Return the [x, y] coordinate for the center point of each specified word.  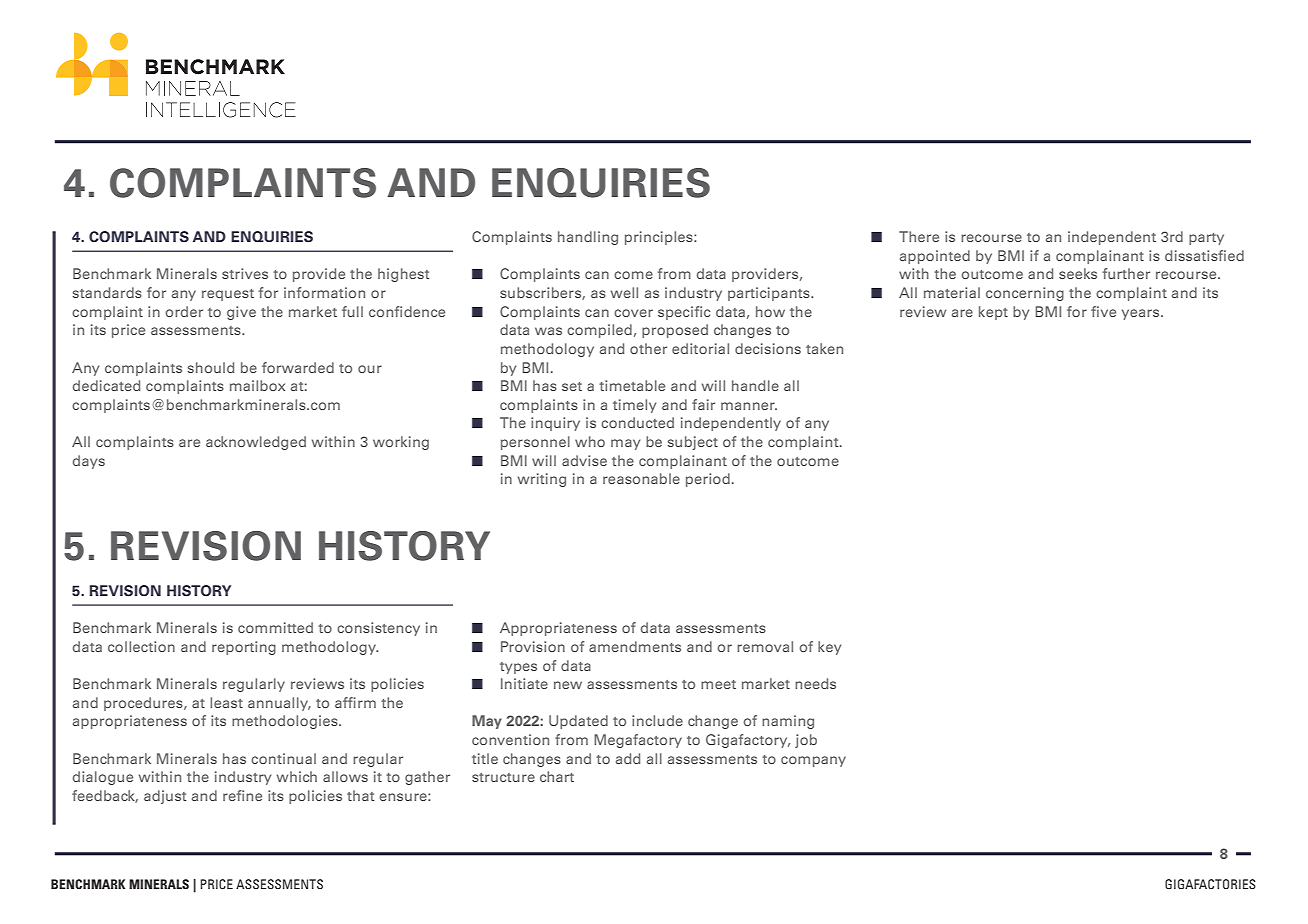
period [708, 480]
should [210, 367]
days [89, 462]
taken [824, 348]
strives [245, 273]
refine [242, 795]
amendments [635, 646]
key [829, 648]
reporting [244, 648]
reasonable [641, 478]
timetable [632, 385]
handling [588, 238]
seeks [1078, 273]
